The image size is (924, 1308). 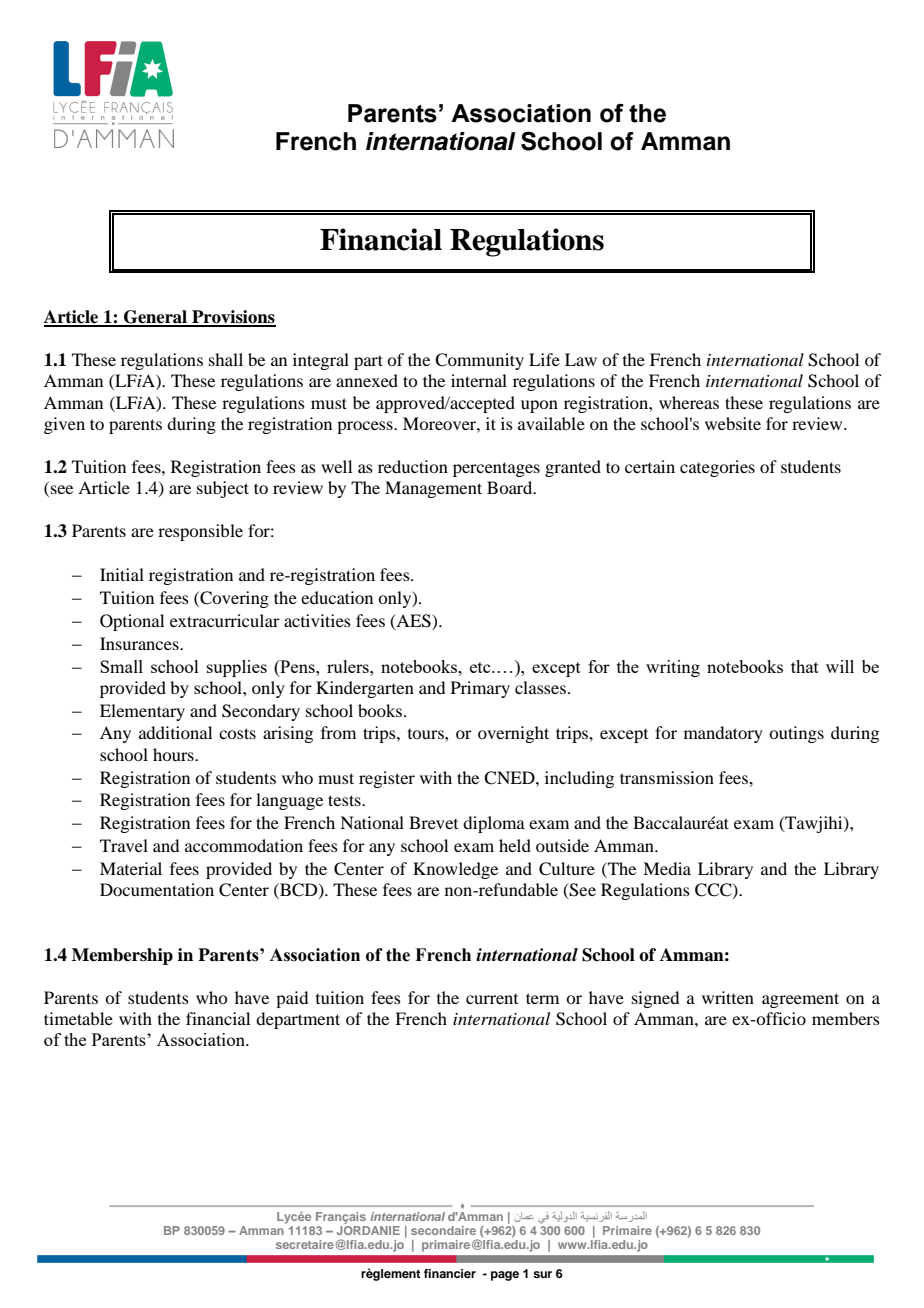 I want to click on whereas, so click(x=689, y=402).
